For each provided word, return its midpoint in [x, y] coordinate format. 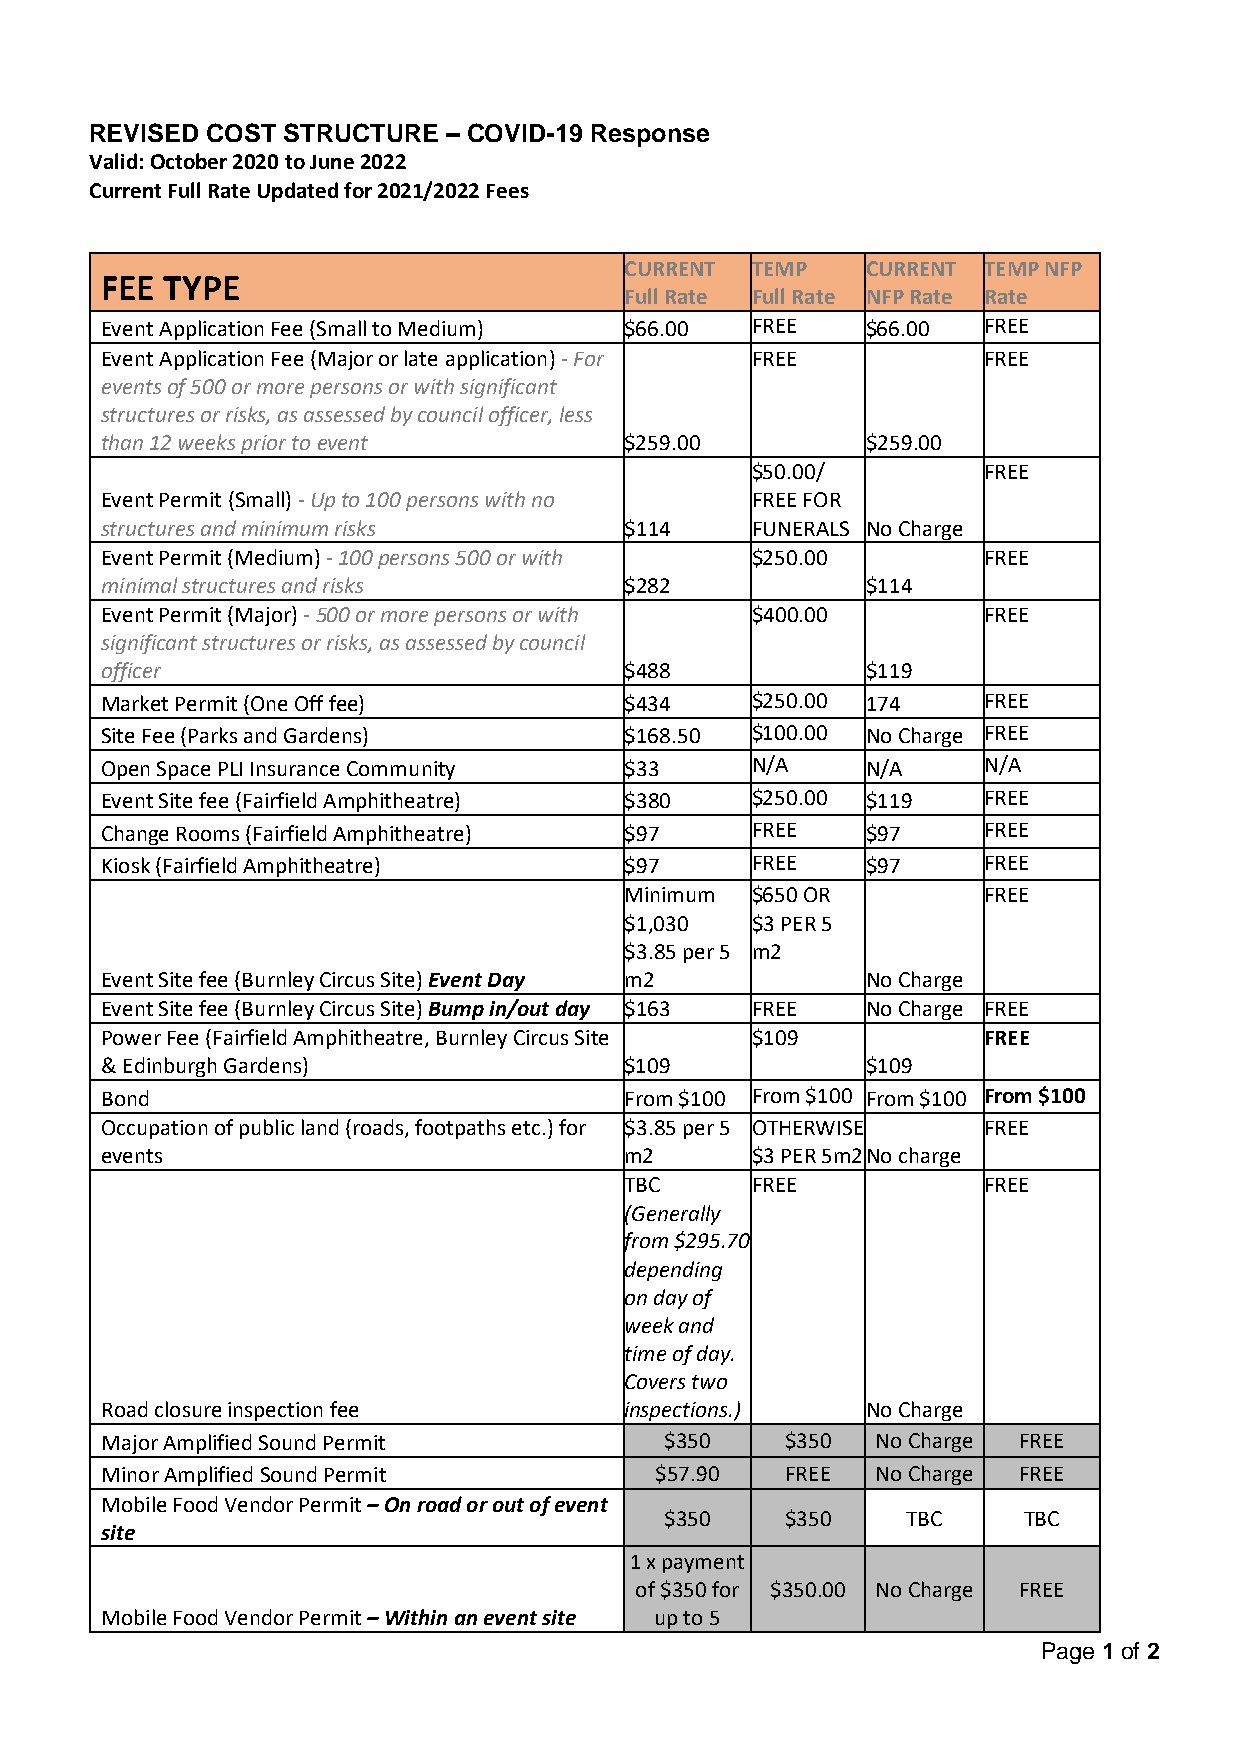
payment [703, 1564]
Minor [131, 1474]
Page [1068, 1653]
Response [650, 135]
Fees [508, 191]
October [189, 161]
